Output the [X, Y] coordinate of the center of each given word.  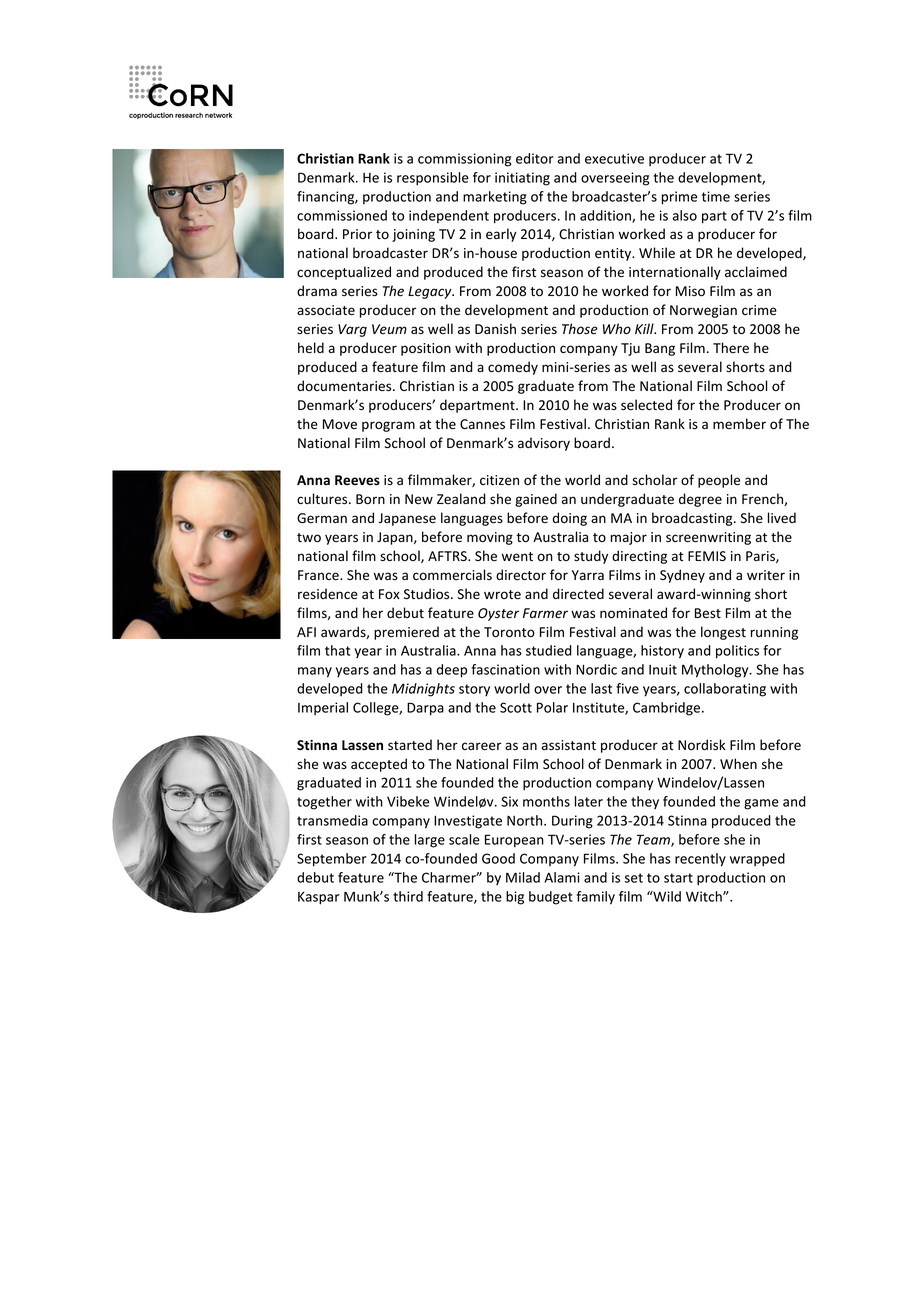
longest [723, 633]
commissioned [342, 215]
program [388, 426]
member [739, 424]
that [337, 650]
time [716, 196]
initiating [522, 179]
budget [551, 898]
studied [549, 650]
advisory [544, 444]
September [332, 860]
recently [700, 860]
